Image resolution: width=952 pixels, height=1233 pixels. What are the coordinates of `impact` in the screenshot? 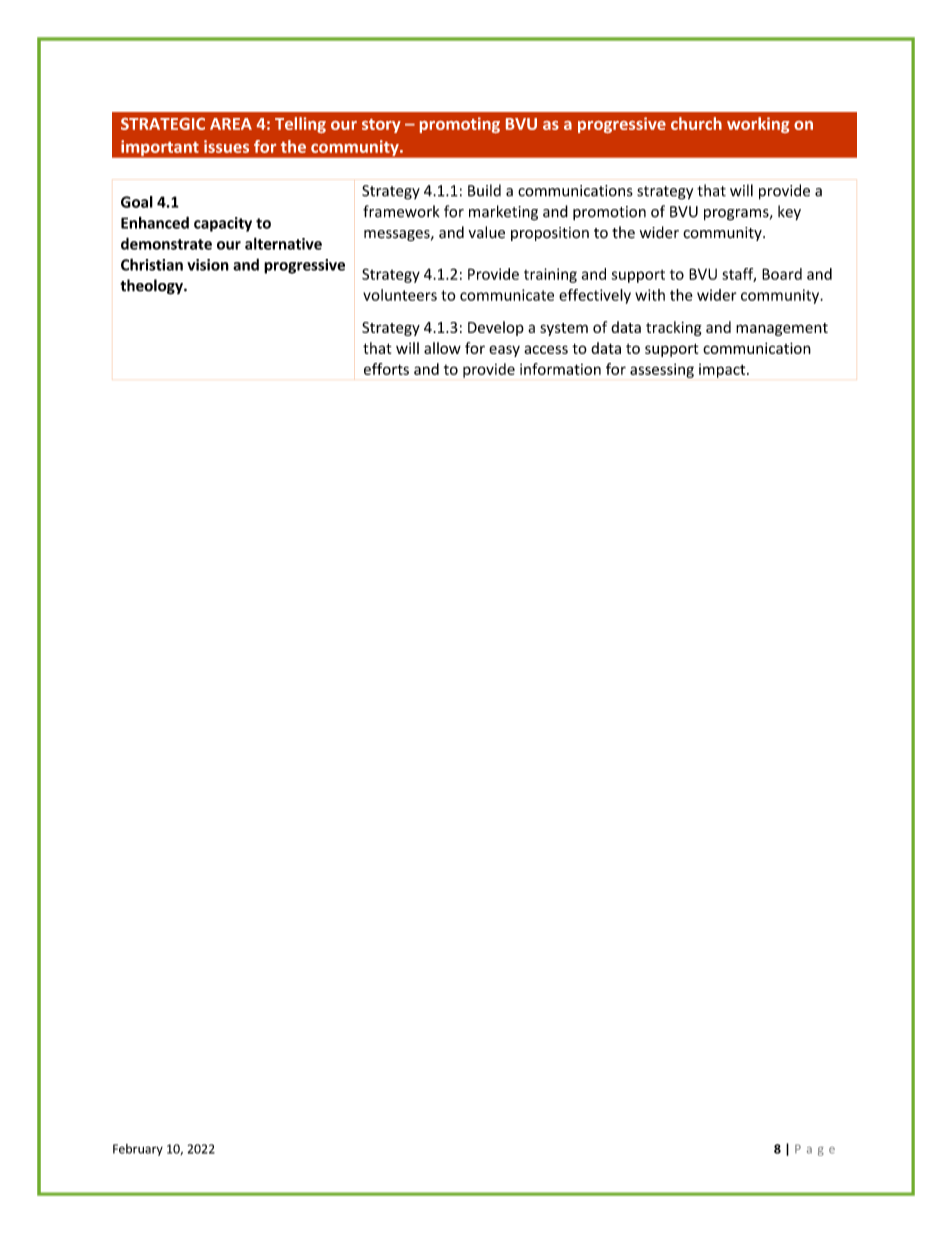 It's located at (723, 371).
